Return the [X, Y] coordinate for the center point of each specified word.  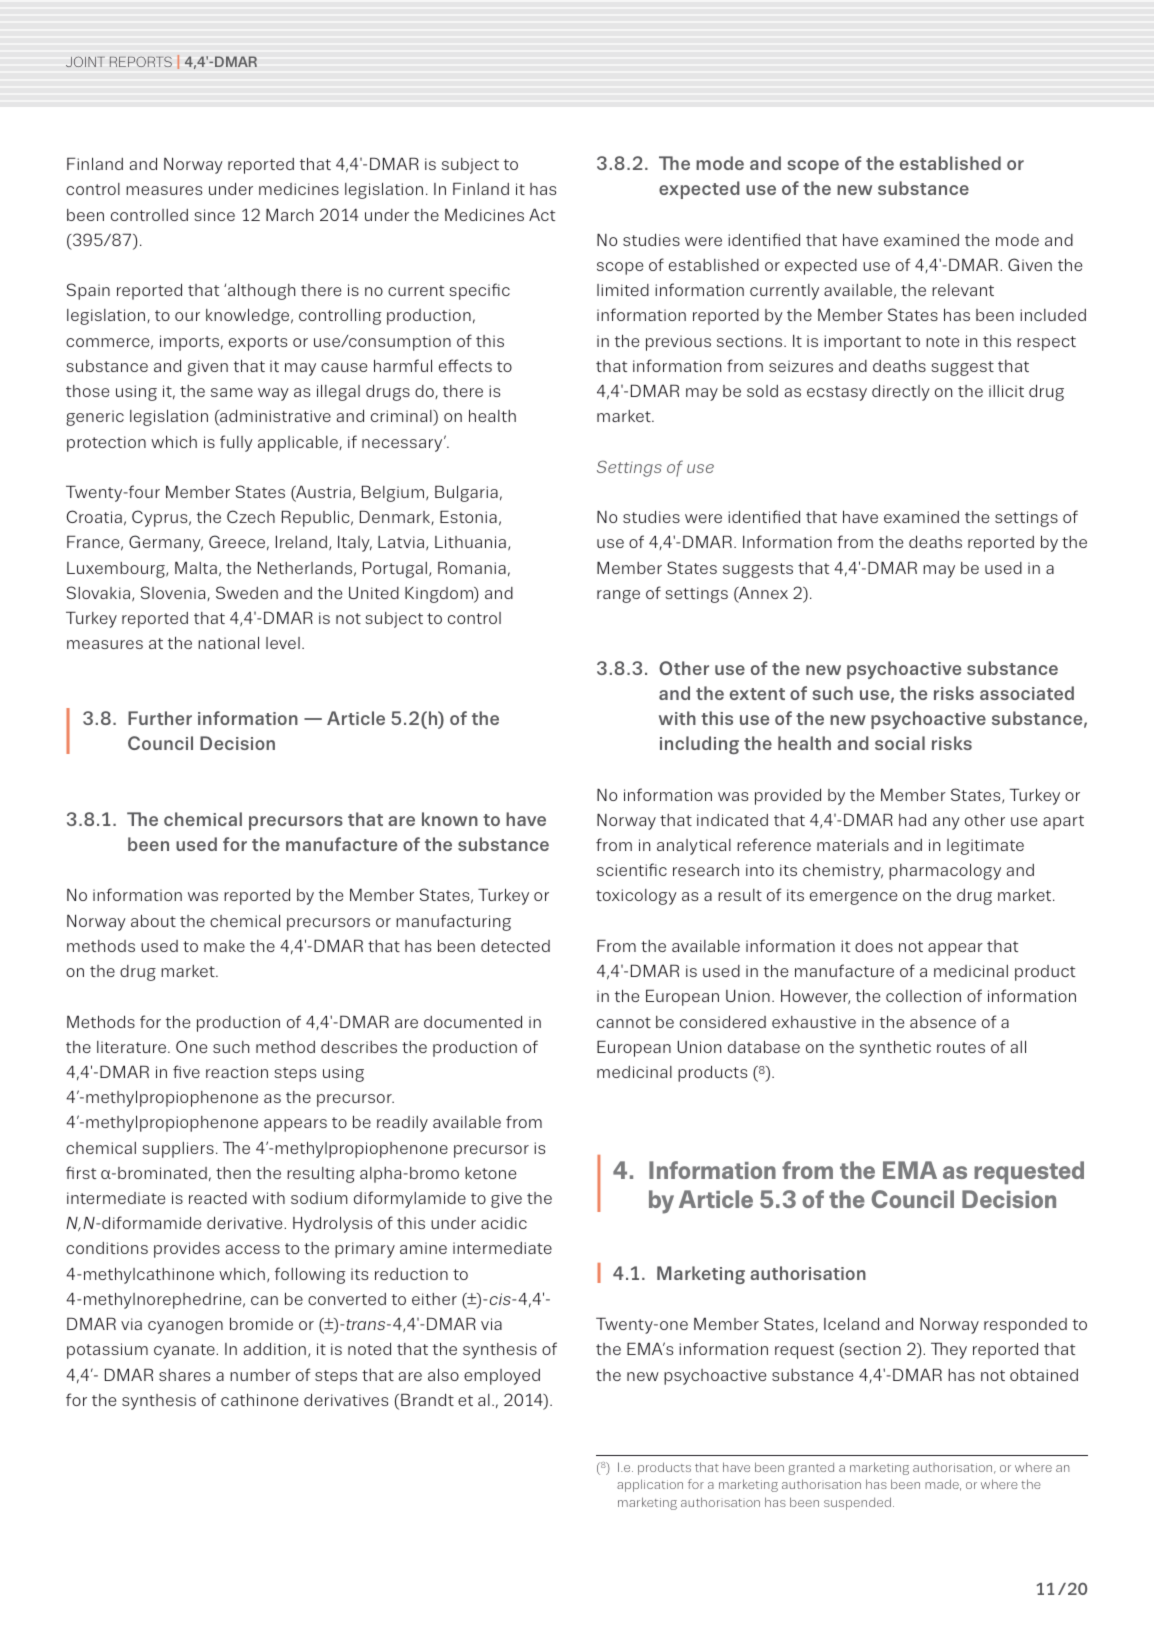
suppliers [178, 1150]
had [912, 819]
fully [236, 443]
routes [961, 1047]
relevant [963, 290]
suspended [857, 1503]
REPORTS [141, 61]
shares [184, 1375]
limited [623, 290]
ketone [490, 1173]
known [450, 819]
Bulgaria [466, 493]
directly [901, 392]
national [228, 642]
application [650, 1485]
